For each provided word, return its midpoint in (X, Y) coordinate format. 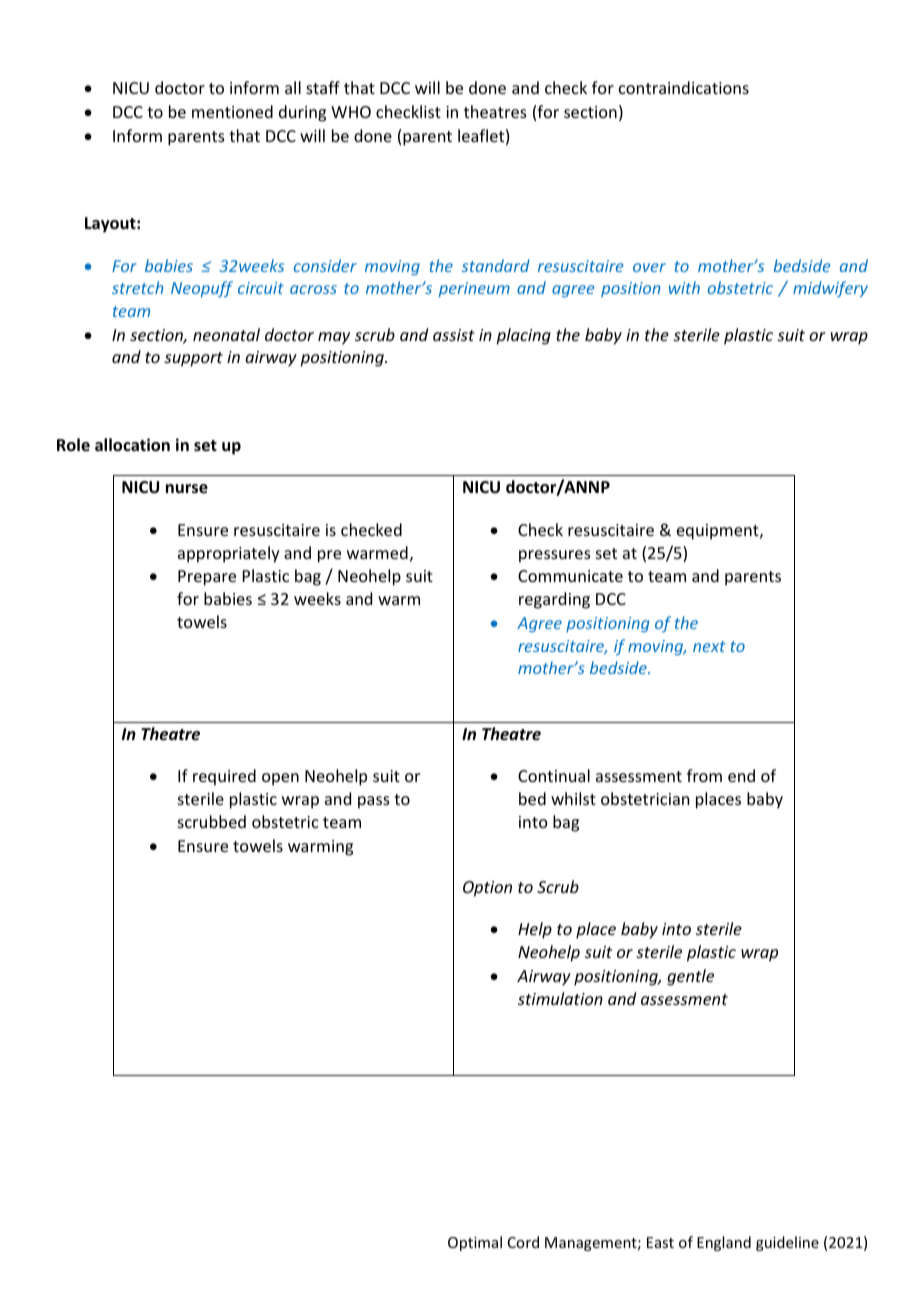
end (741, 775)
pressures (555, 556)
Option (487, 889)
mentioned (232, 111)
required (224, 777)
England (724, 1243)
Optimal (475, 1243)
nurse (187, 489)
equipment (719, 532)
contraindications (684, 87)
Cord (523, 1242)
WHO (351, 112)
